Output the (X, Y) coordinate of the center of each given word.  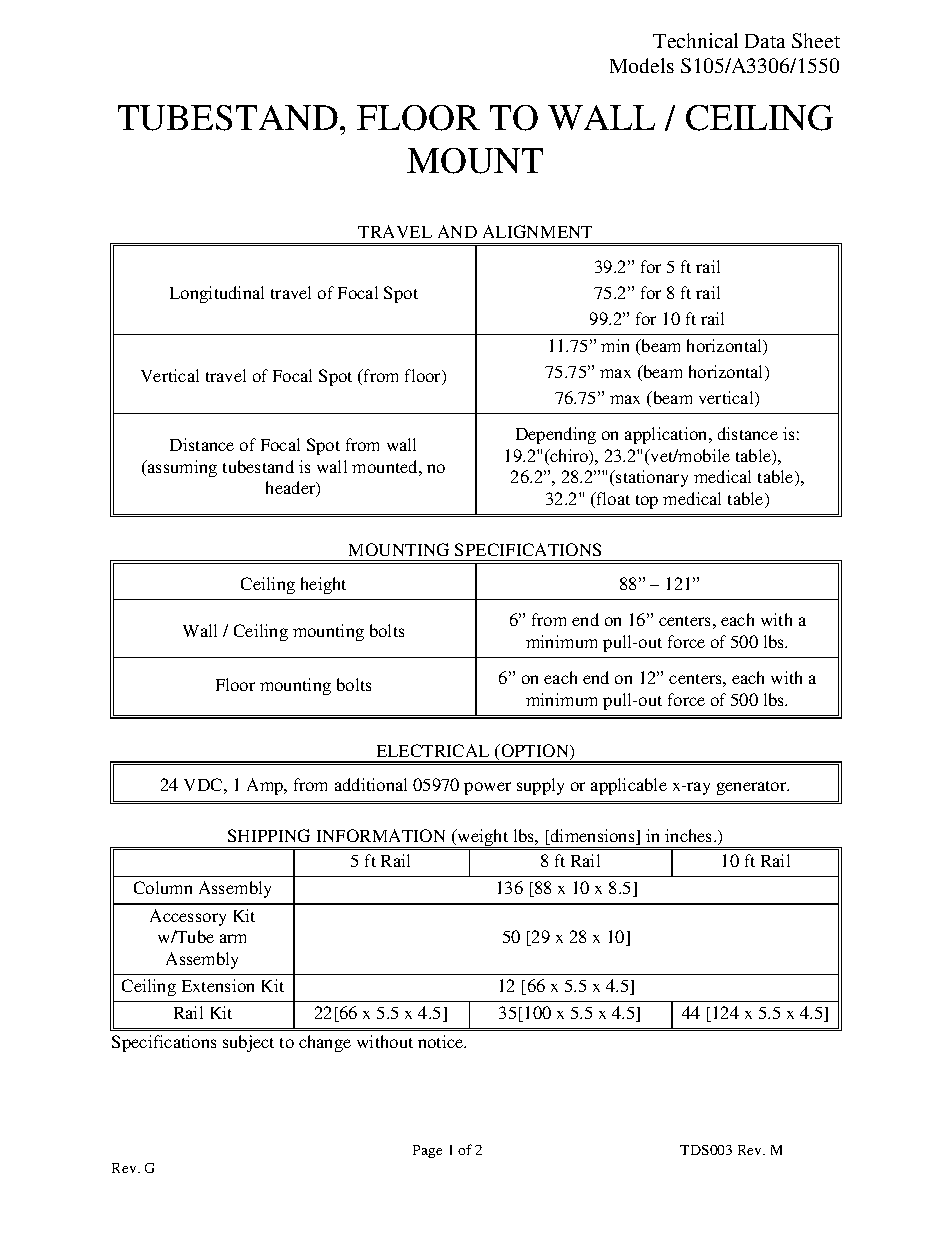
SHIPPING (269, 835)
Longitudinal (217, 294)
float (612, 500)
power (487, 788)
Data (765, 41)
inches (690, 835)
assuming (181, 468)
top (647, 502)
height (323, 585)
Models (642, 65)
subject (248, 1043)
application (667, 435)
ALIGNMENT (537, 231)
